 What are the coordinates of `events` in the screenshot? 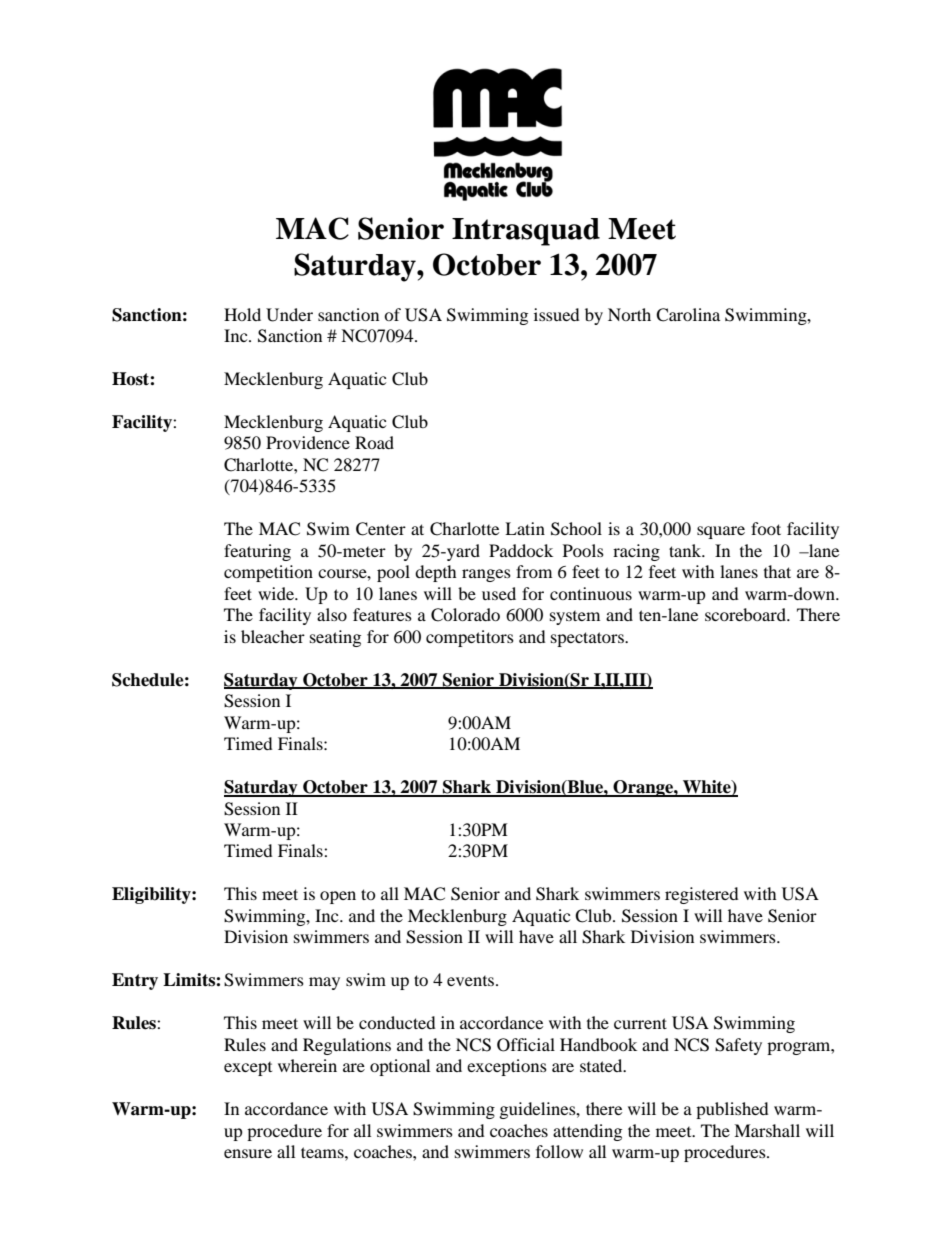 It's located at (472, 981).
